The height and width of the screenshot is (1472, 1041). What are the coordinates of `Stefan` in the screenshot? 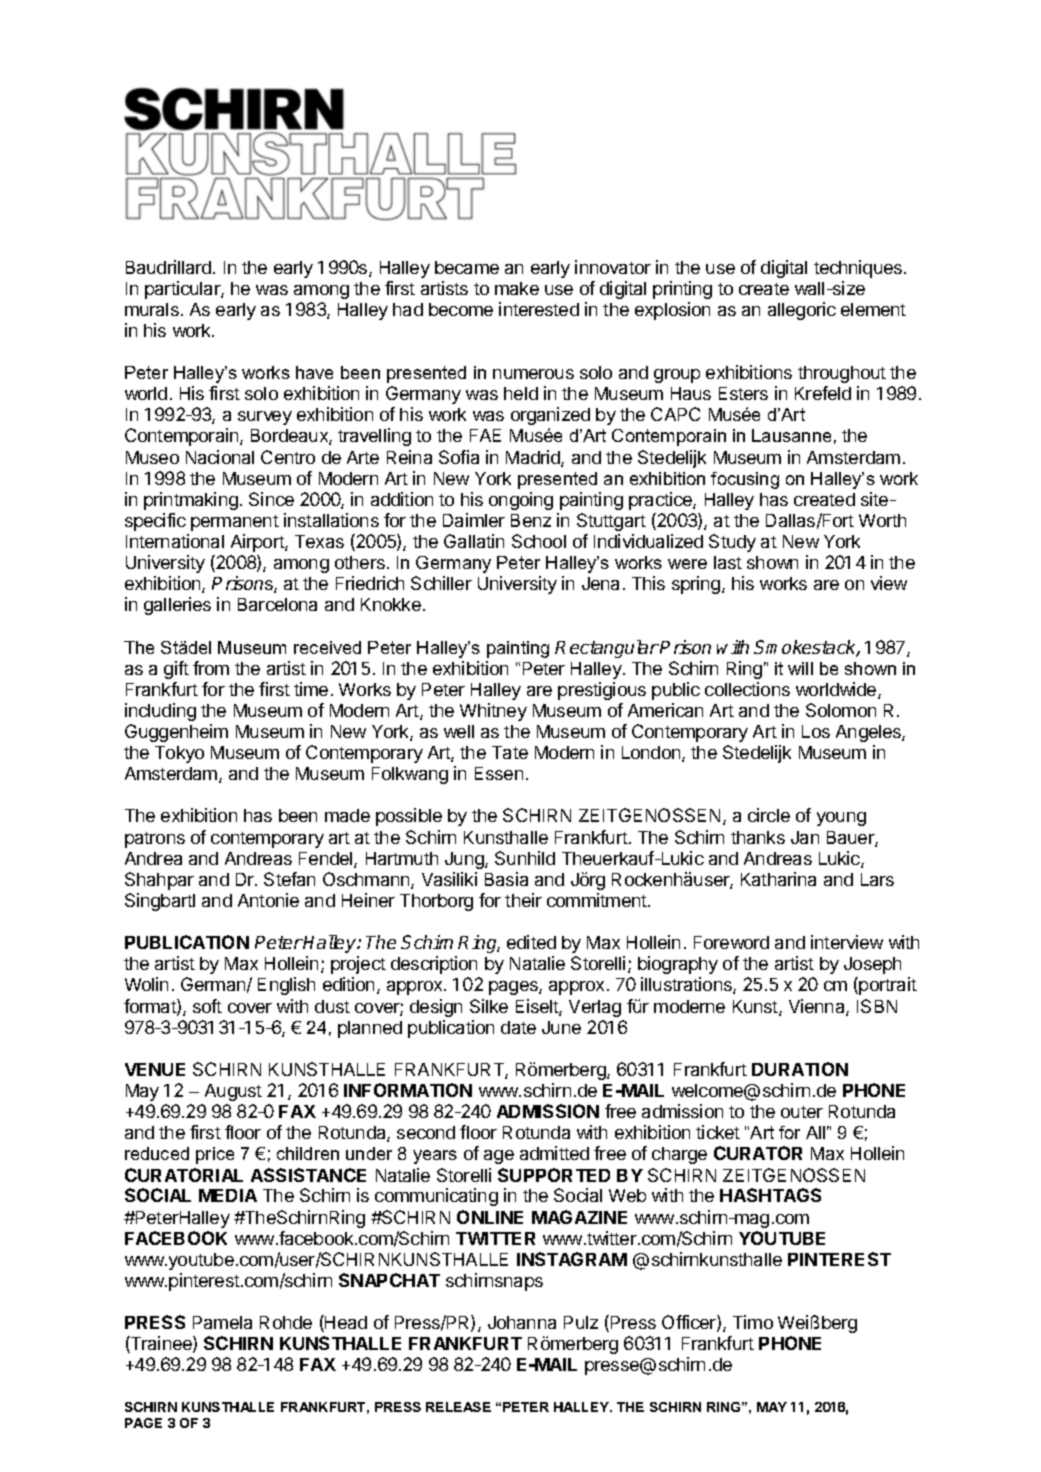 It's located at (289, 879).
